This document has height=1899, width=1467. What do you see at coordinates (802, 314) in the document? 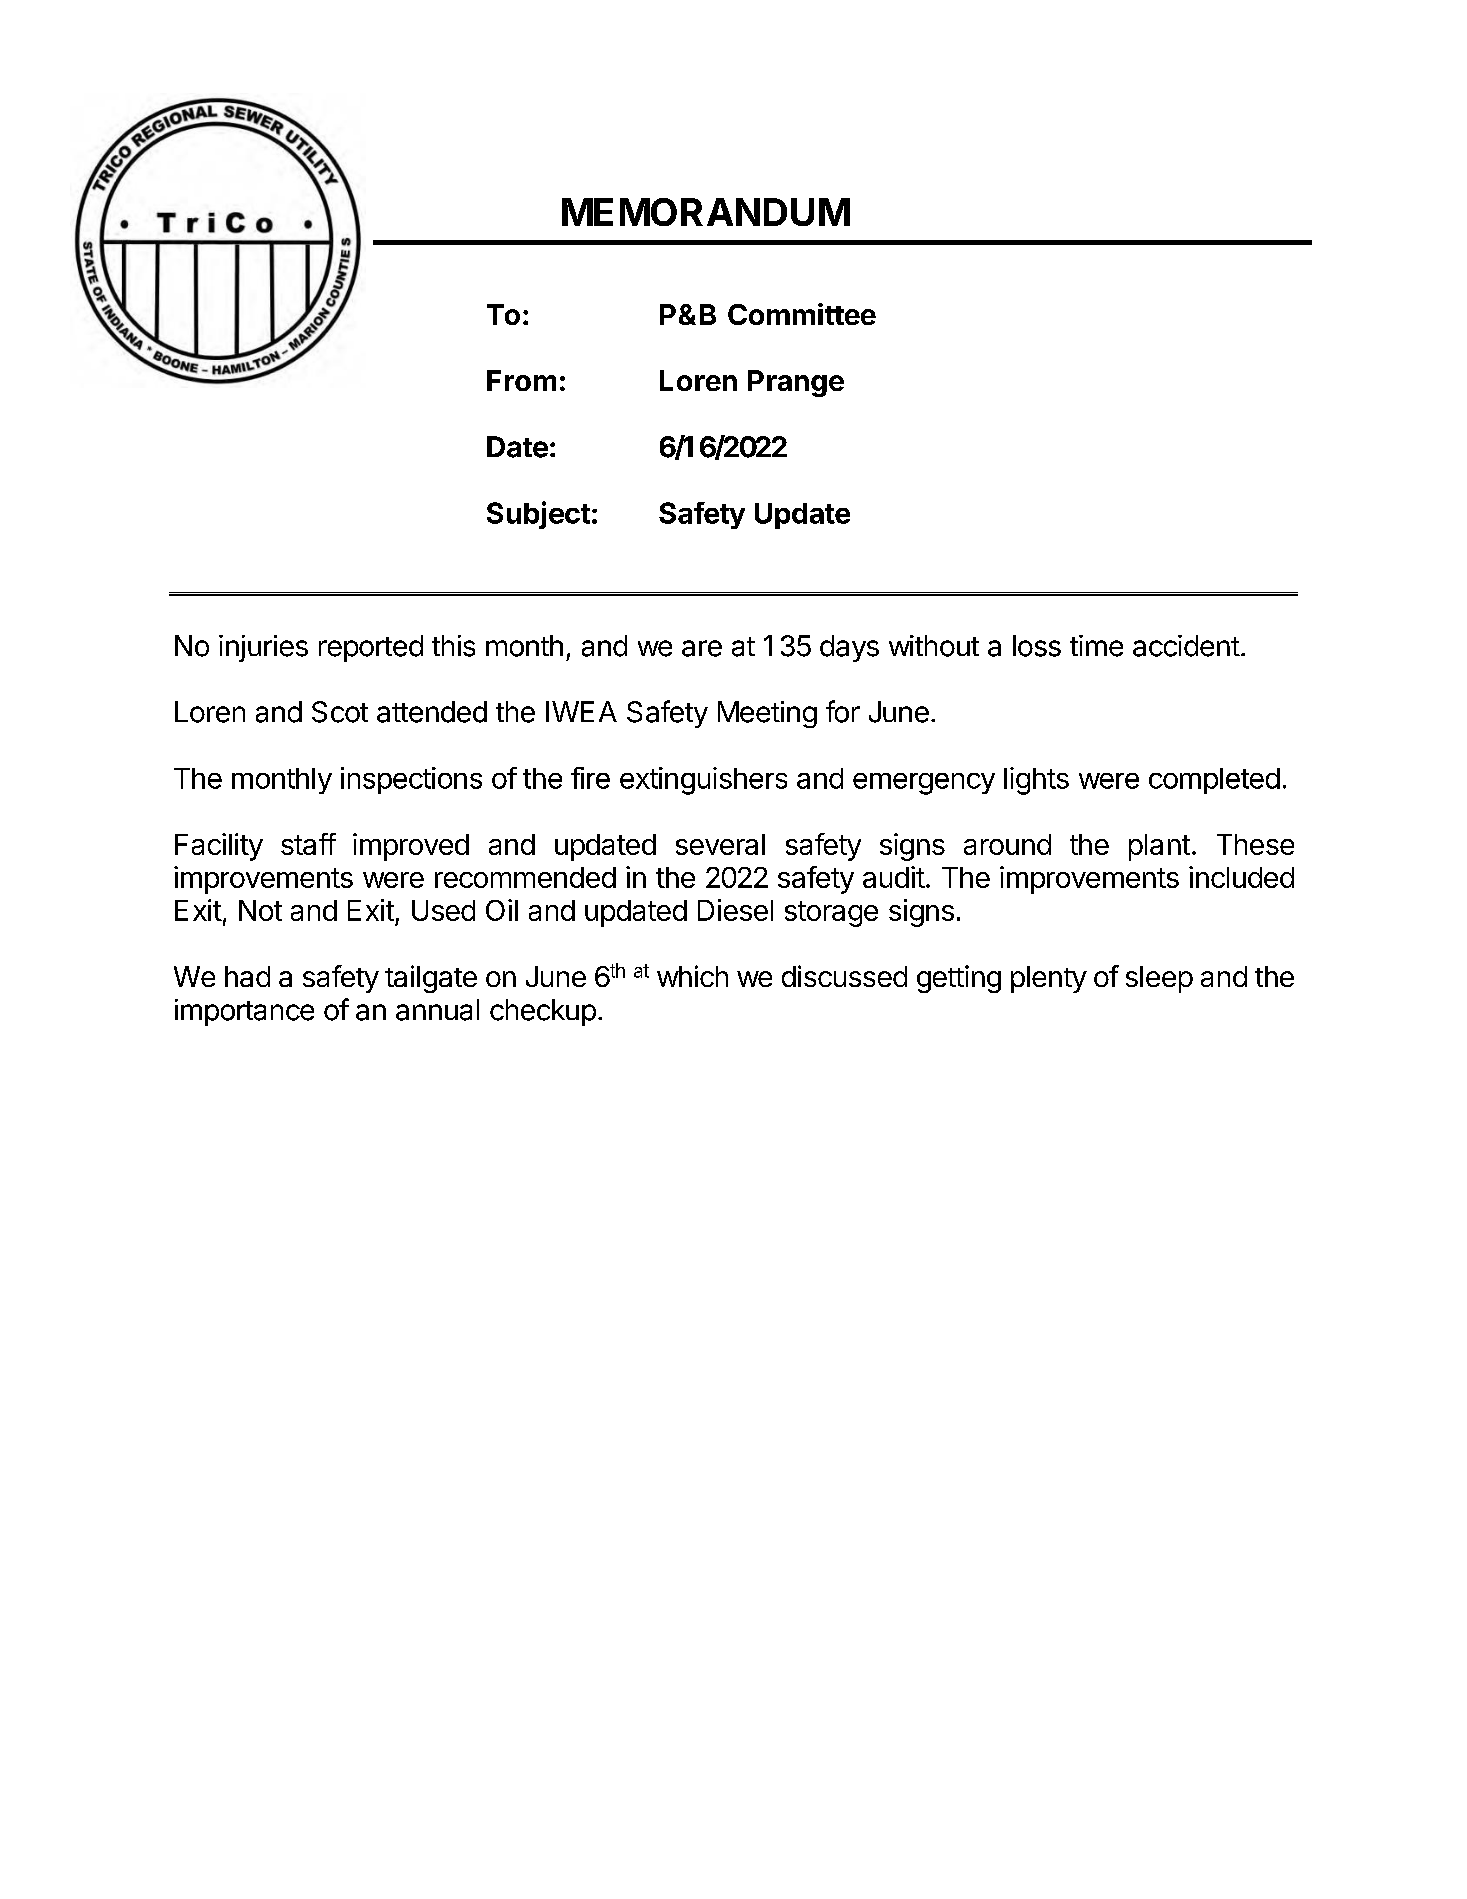
I see `Committee` at bounding box center [802, 314].
